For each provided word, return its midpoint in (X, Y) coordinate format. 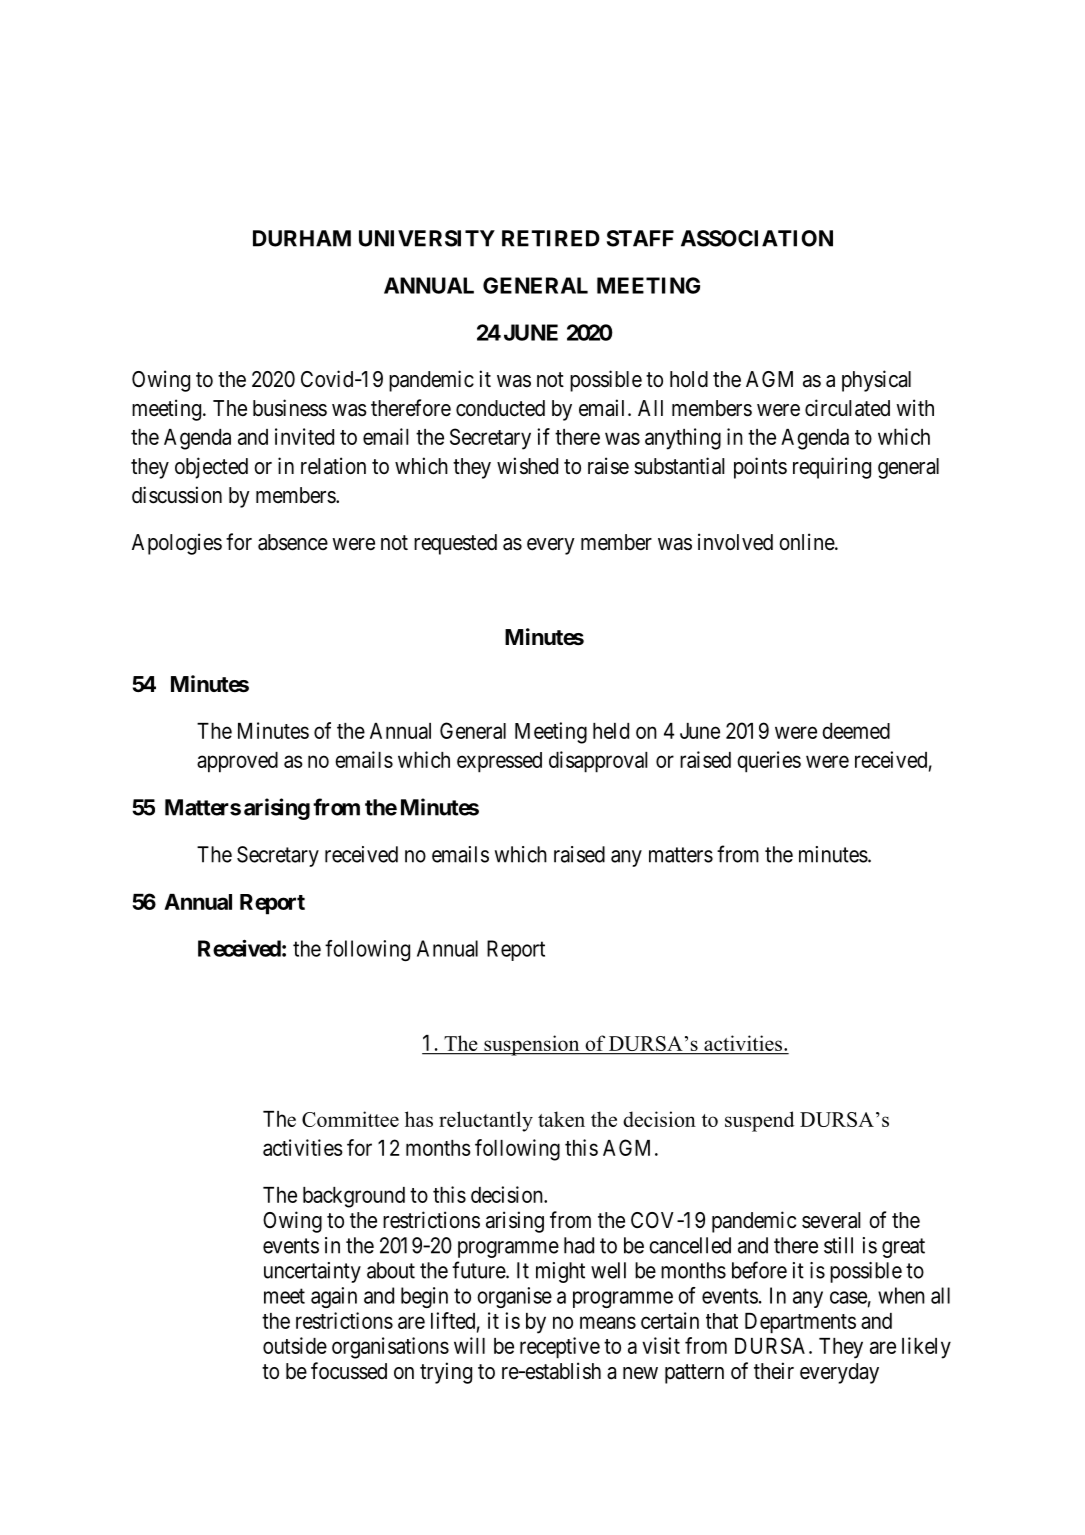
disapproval (598, 762)
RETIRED (551, 238)
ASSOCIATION (757, 238)
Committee (350, 1119)
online (807, 542)
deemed (856, 731)
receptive (560, 1348)
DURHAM (302, 238)
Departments (800, 1323)
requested (455, 544)
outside (295, 1345)
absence (293, 542)
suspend (759, 1121)
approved (237, 762)
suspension (532, 1045)
